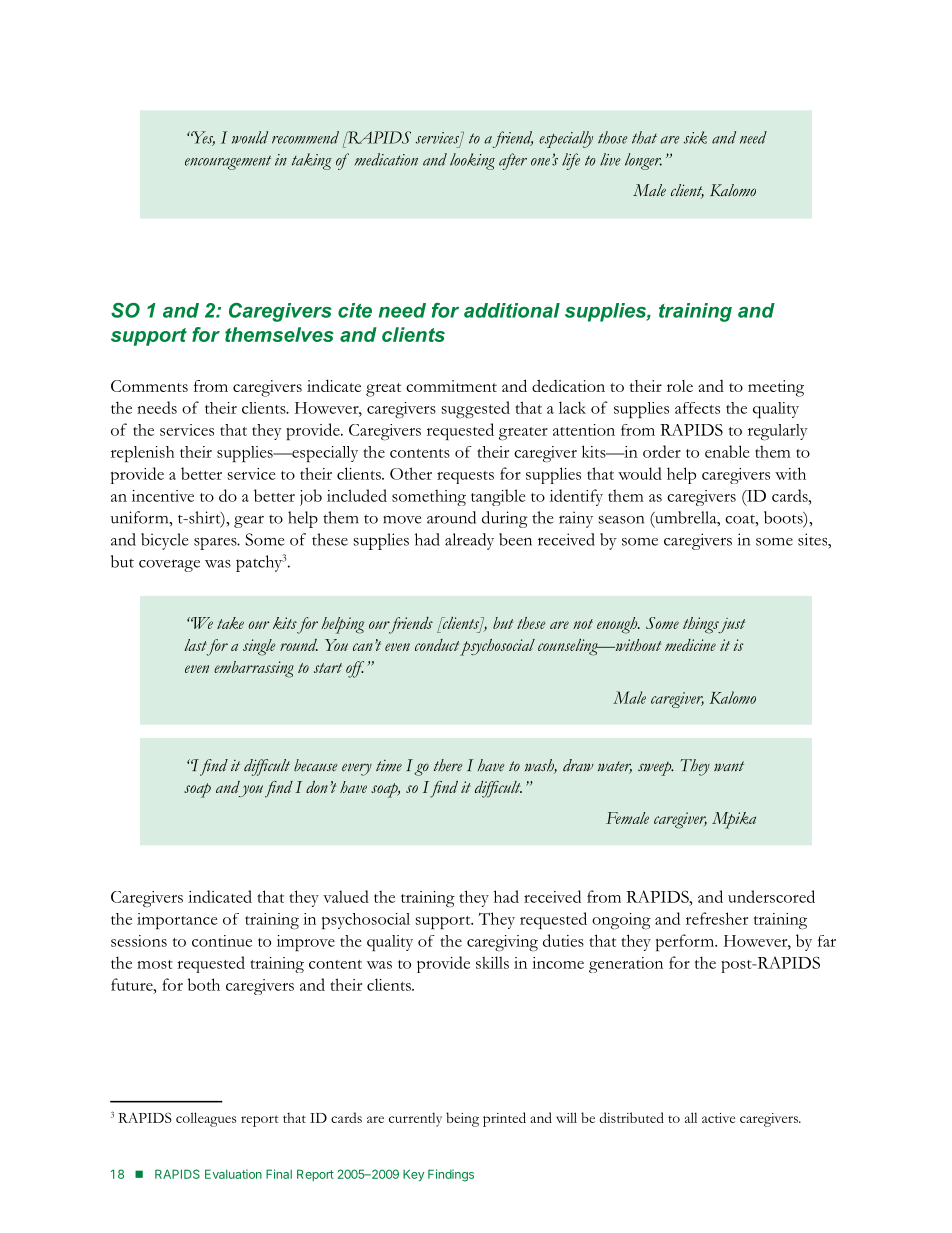 This page has height=1233, width=952. I want to click on medicine, so click(690, 645).
